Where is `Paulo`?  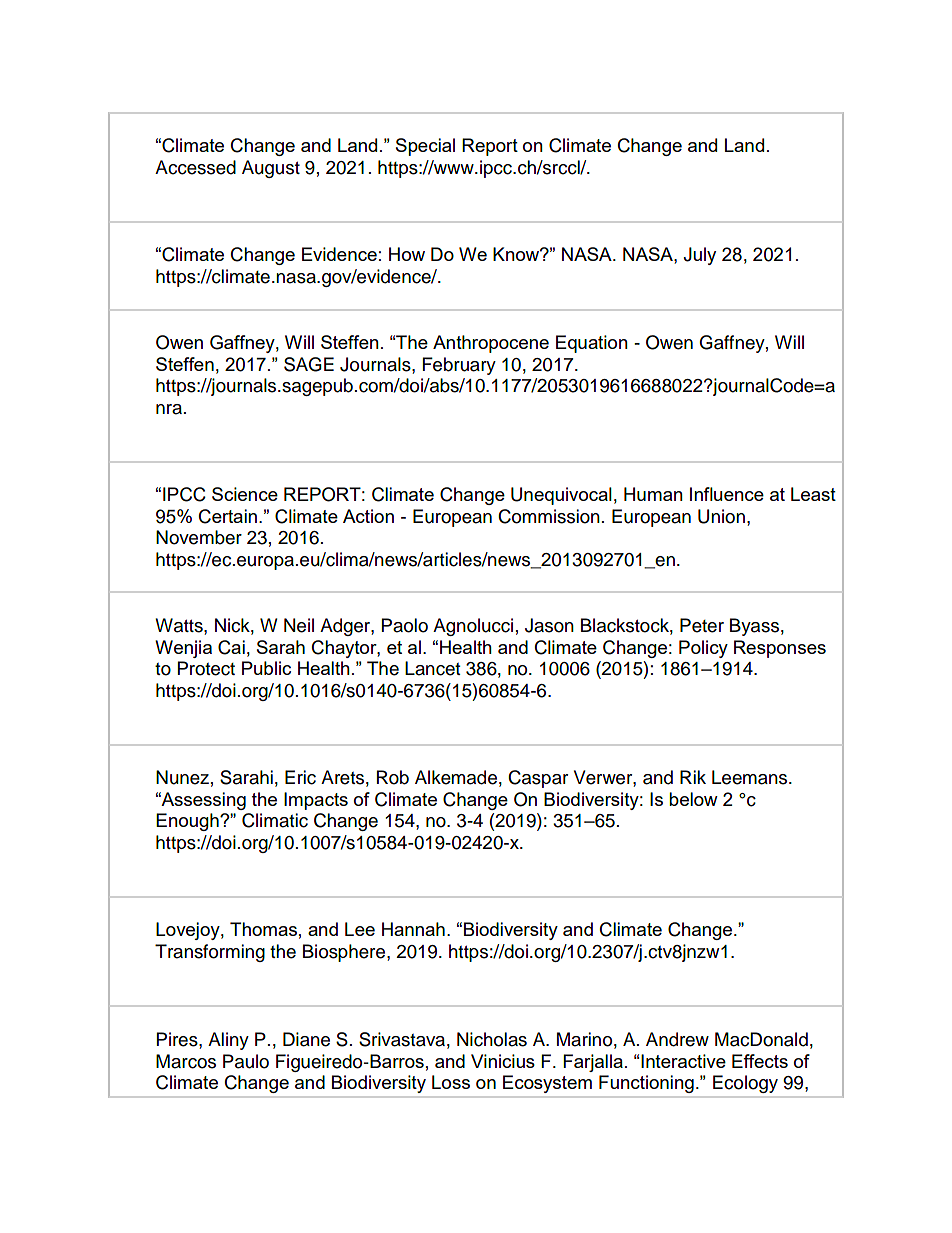
Paulo is located at coordinates (246, 1061).
